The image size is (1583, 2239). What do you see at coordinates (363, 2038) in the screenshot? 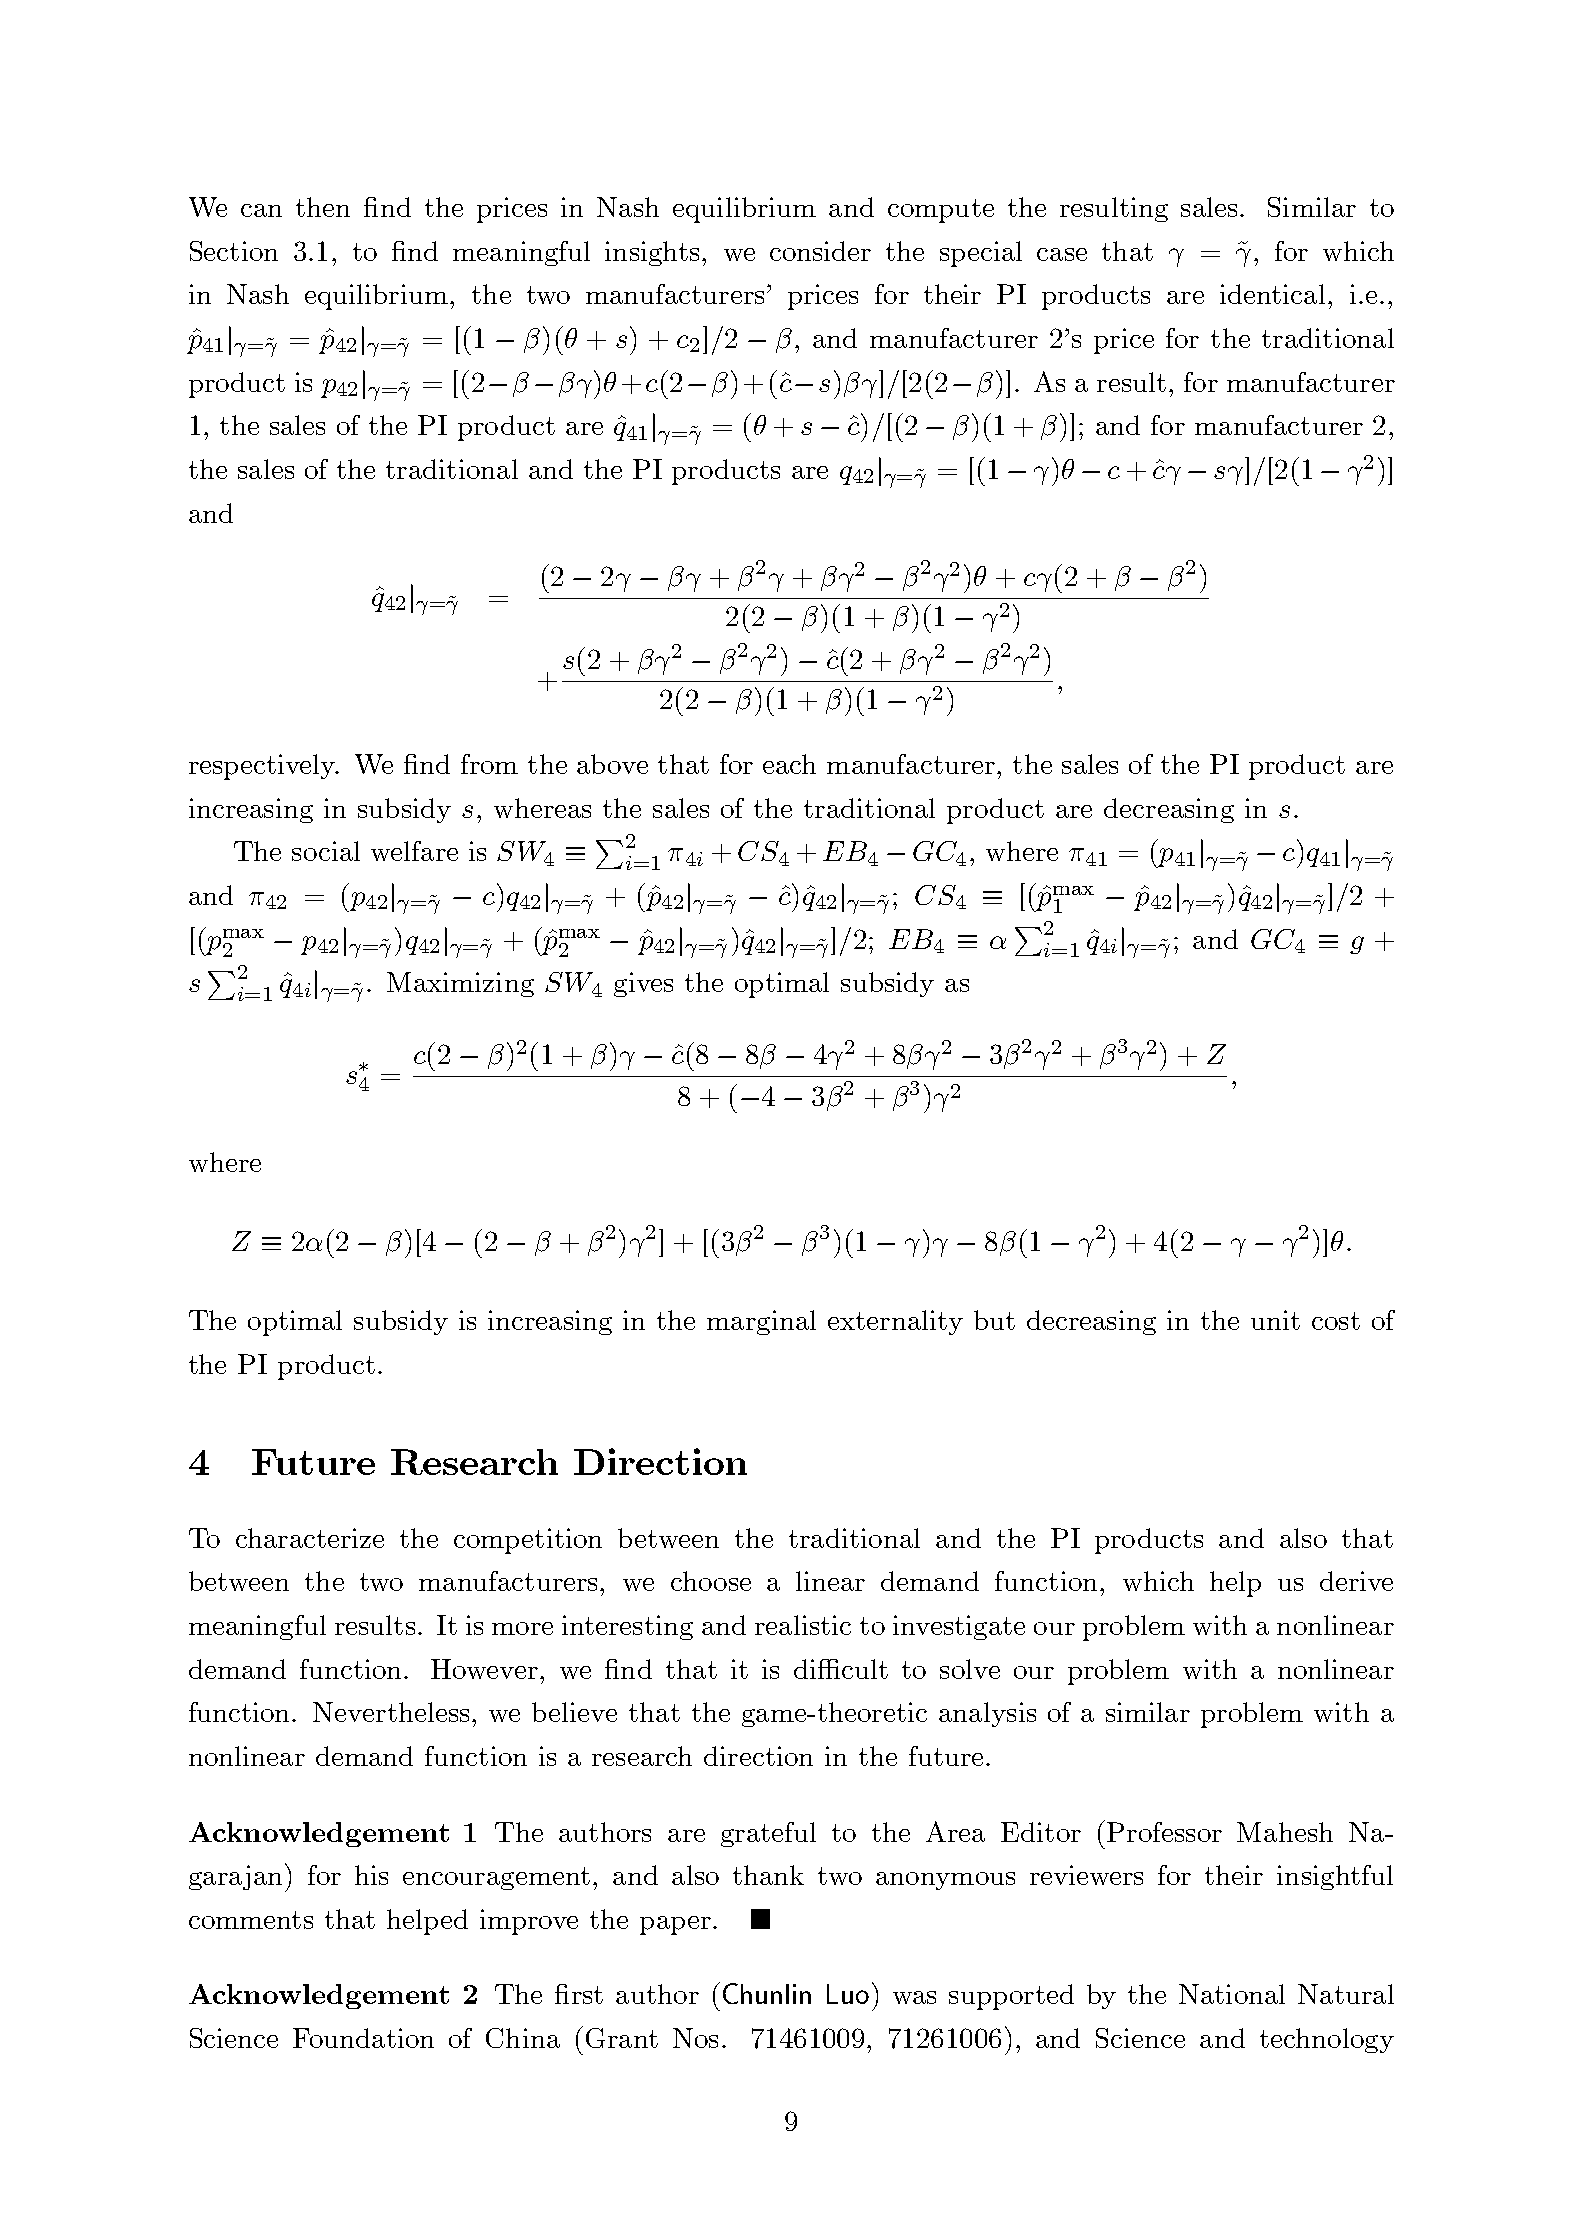
I see `Foundation` at bounding box center [363, 2038].
